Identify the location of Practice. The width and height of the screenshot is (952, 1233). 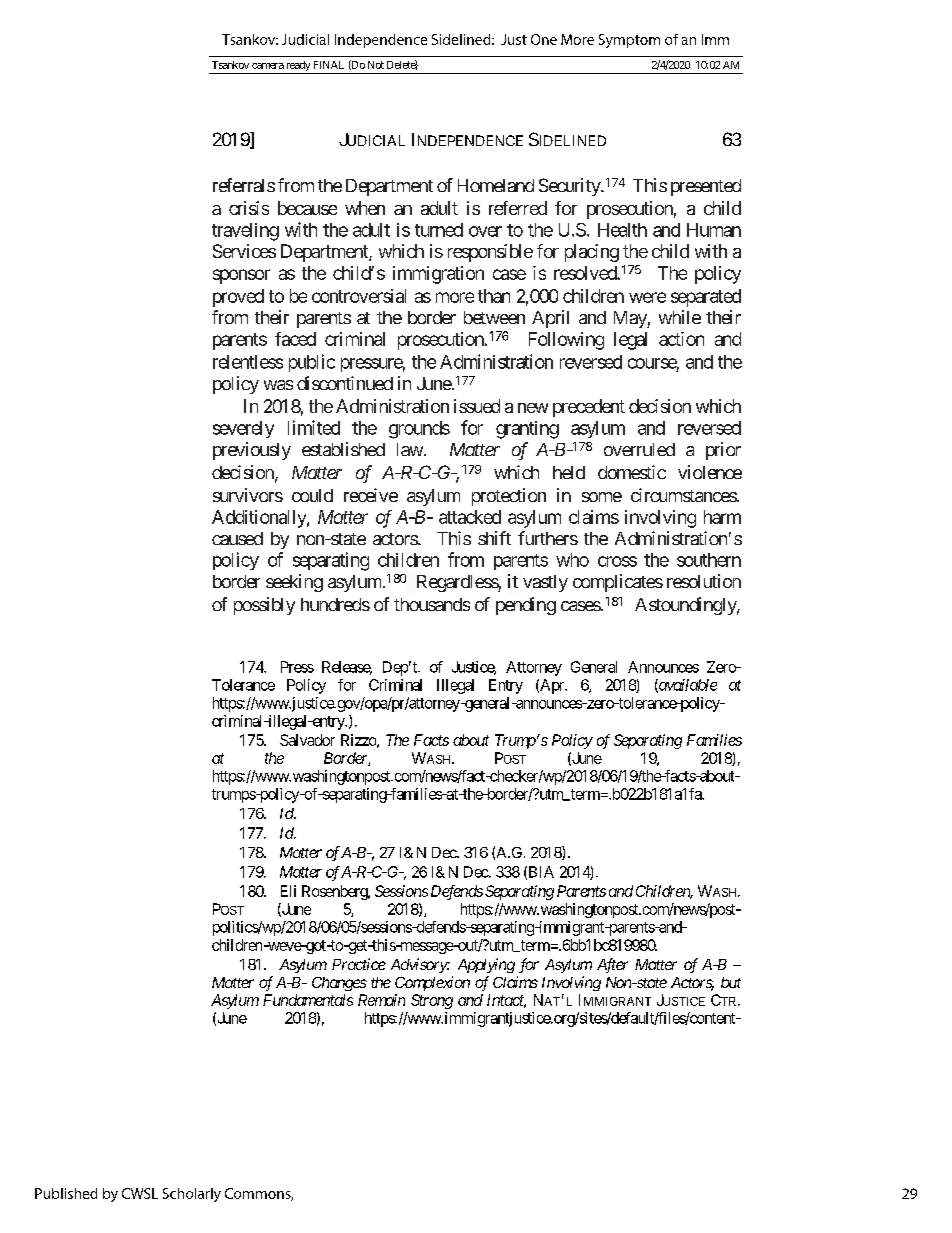
(359, 964).
